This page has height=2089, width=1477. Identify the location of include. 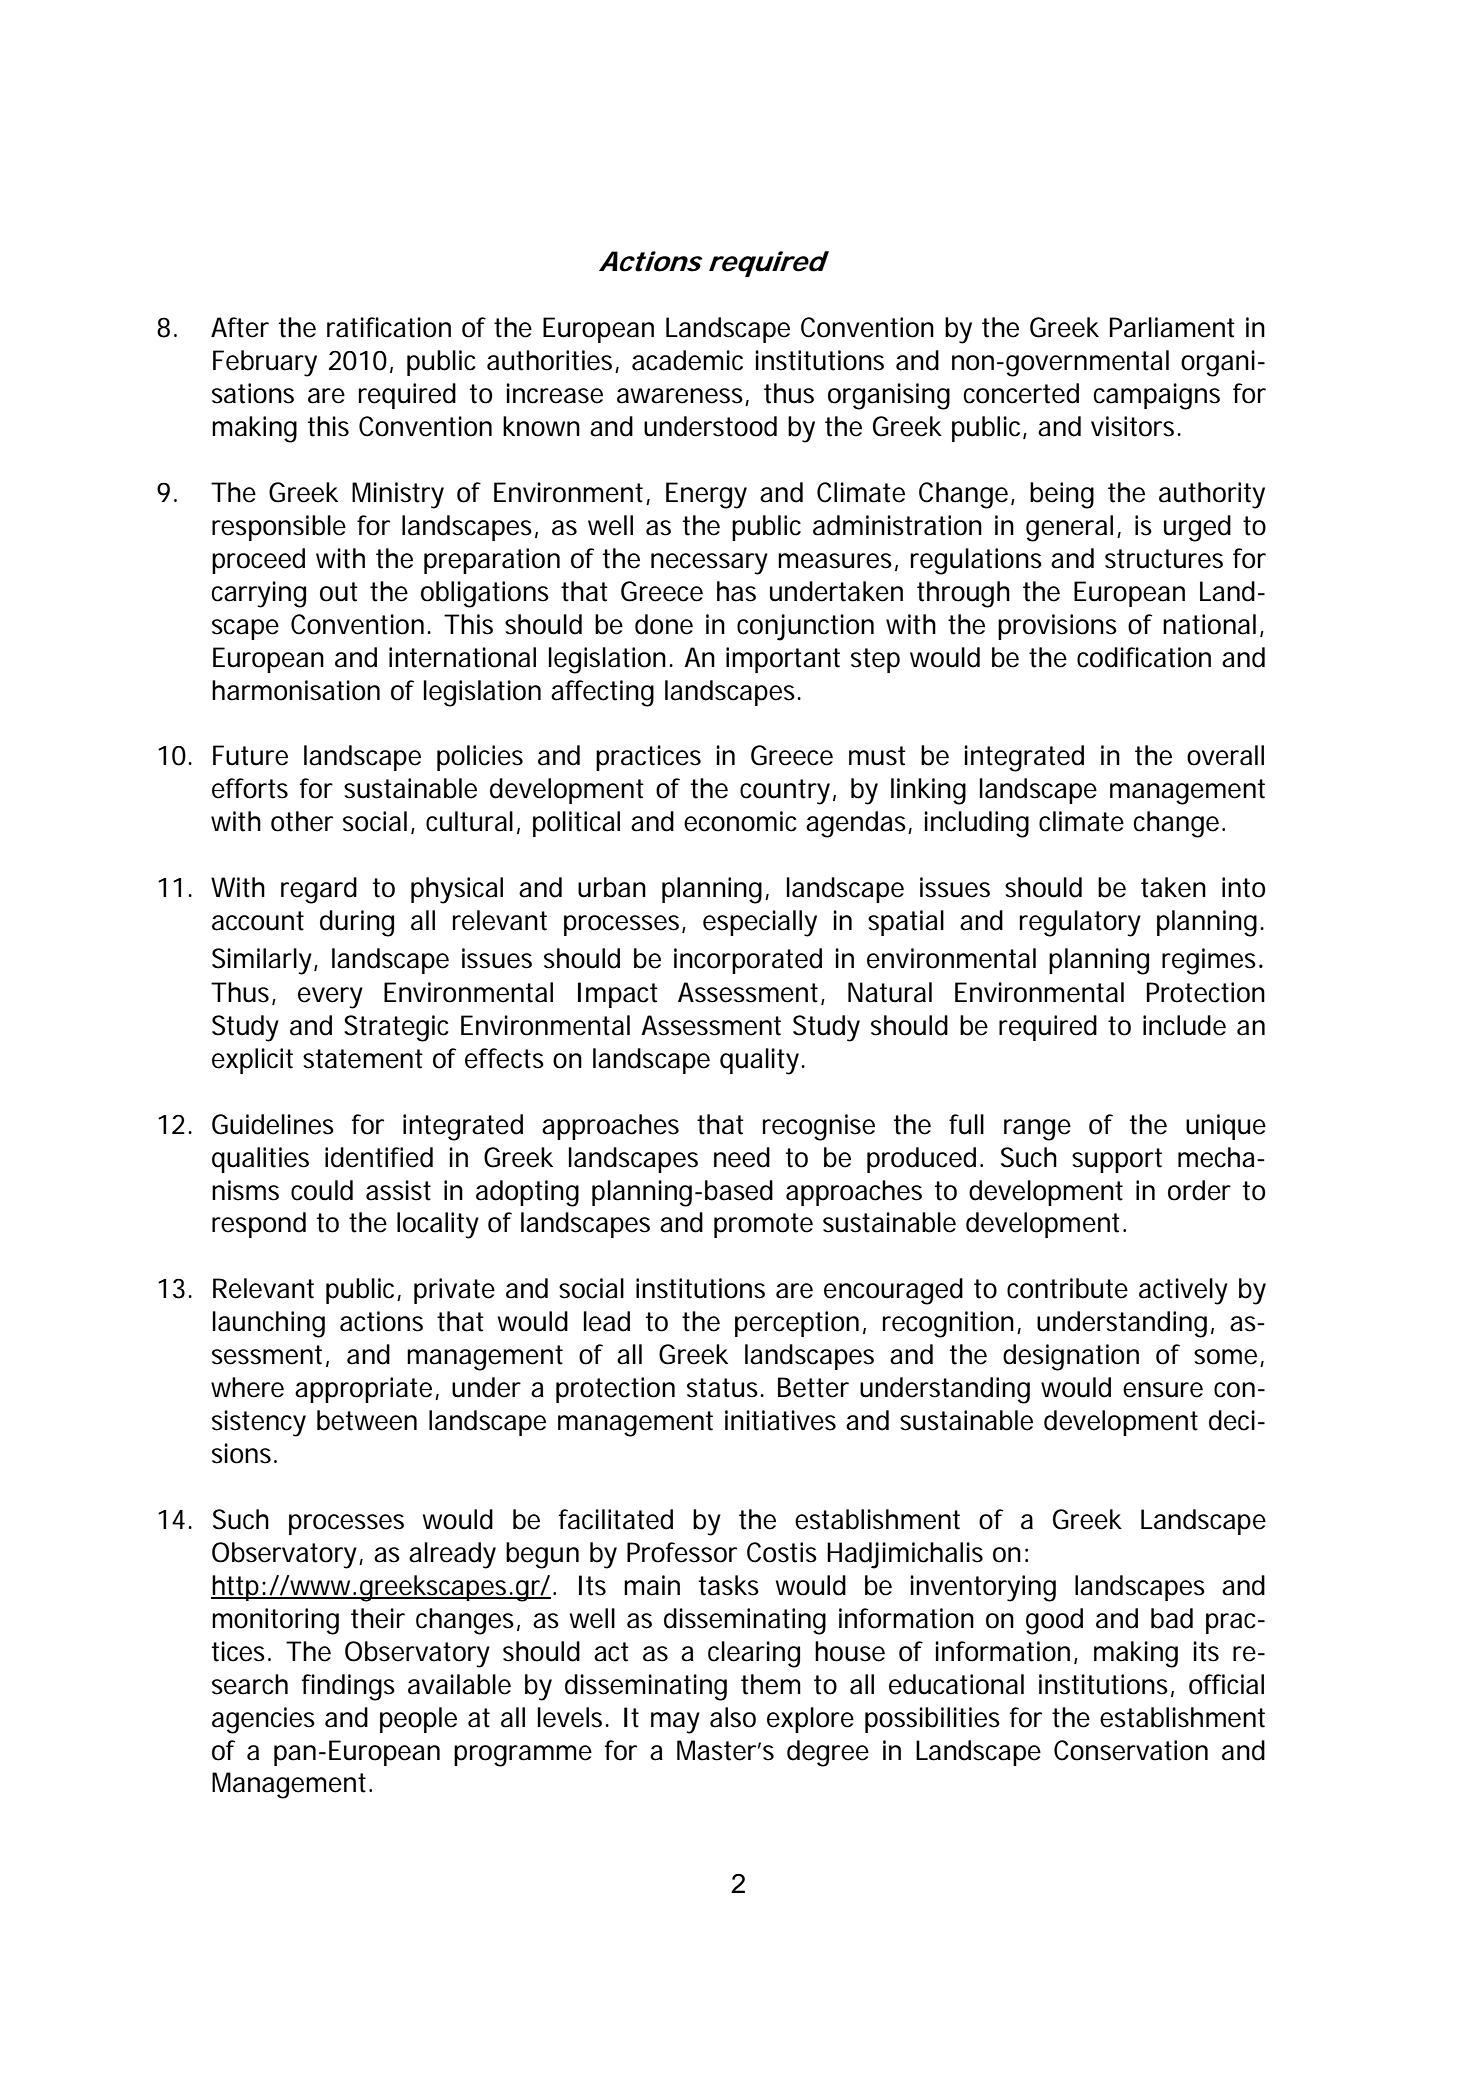
(1184, 1025).
